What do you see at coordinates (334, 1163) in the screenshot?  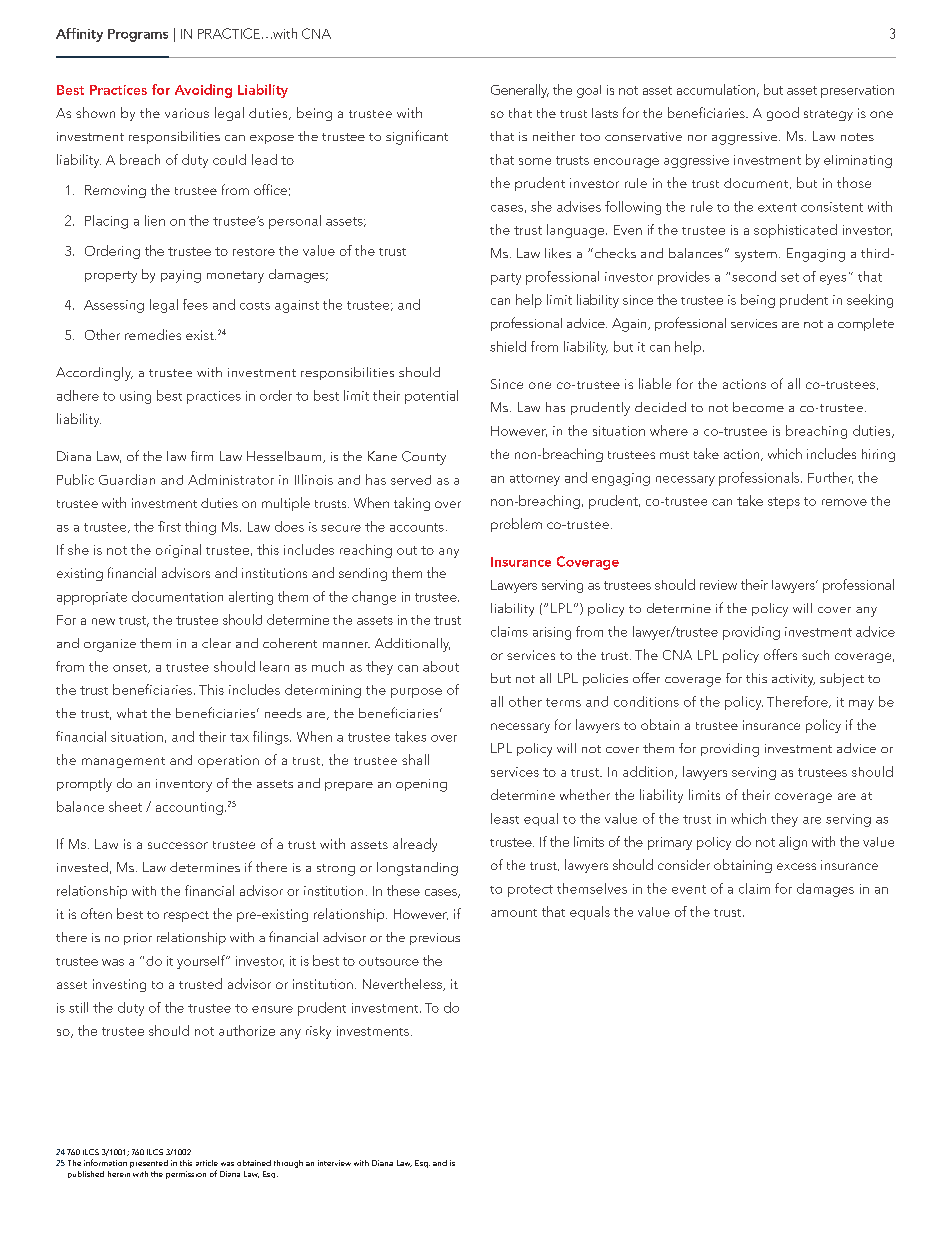 I see `interview` at bounding box center [334, 1163].
